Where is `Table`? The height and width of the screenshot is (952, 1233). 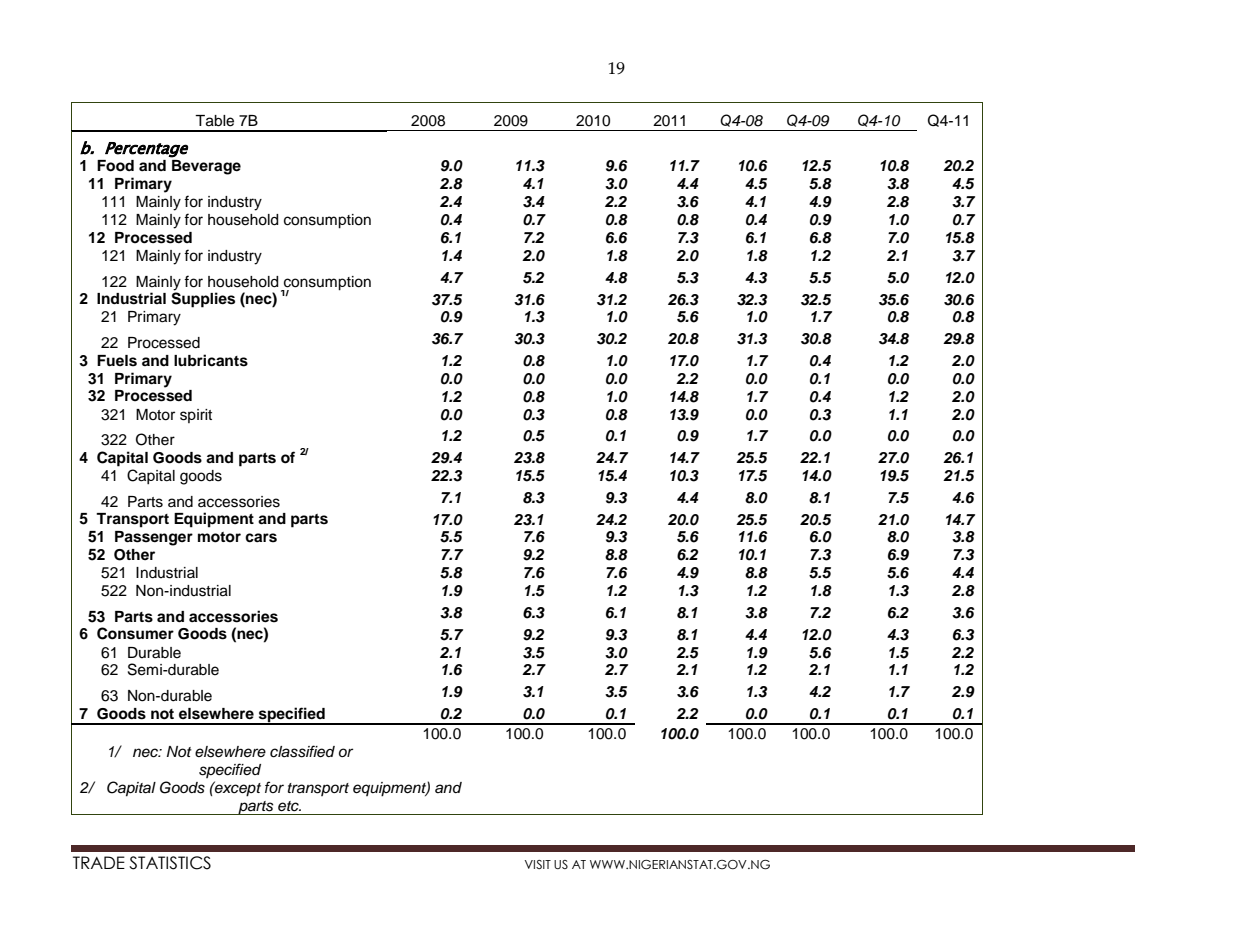
Table is located at coordinates (214, 121).
